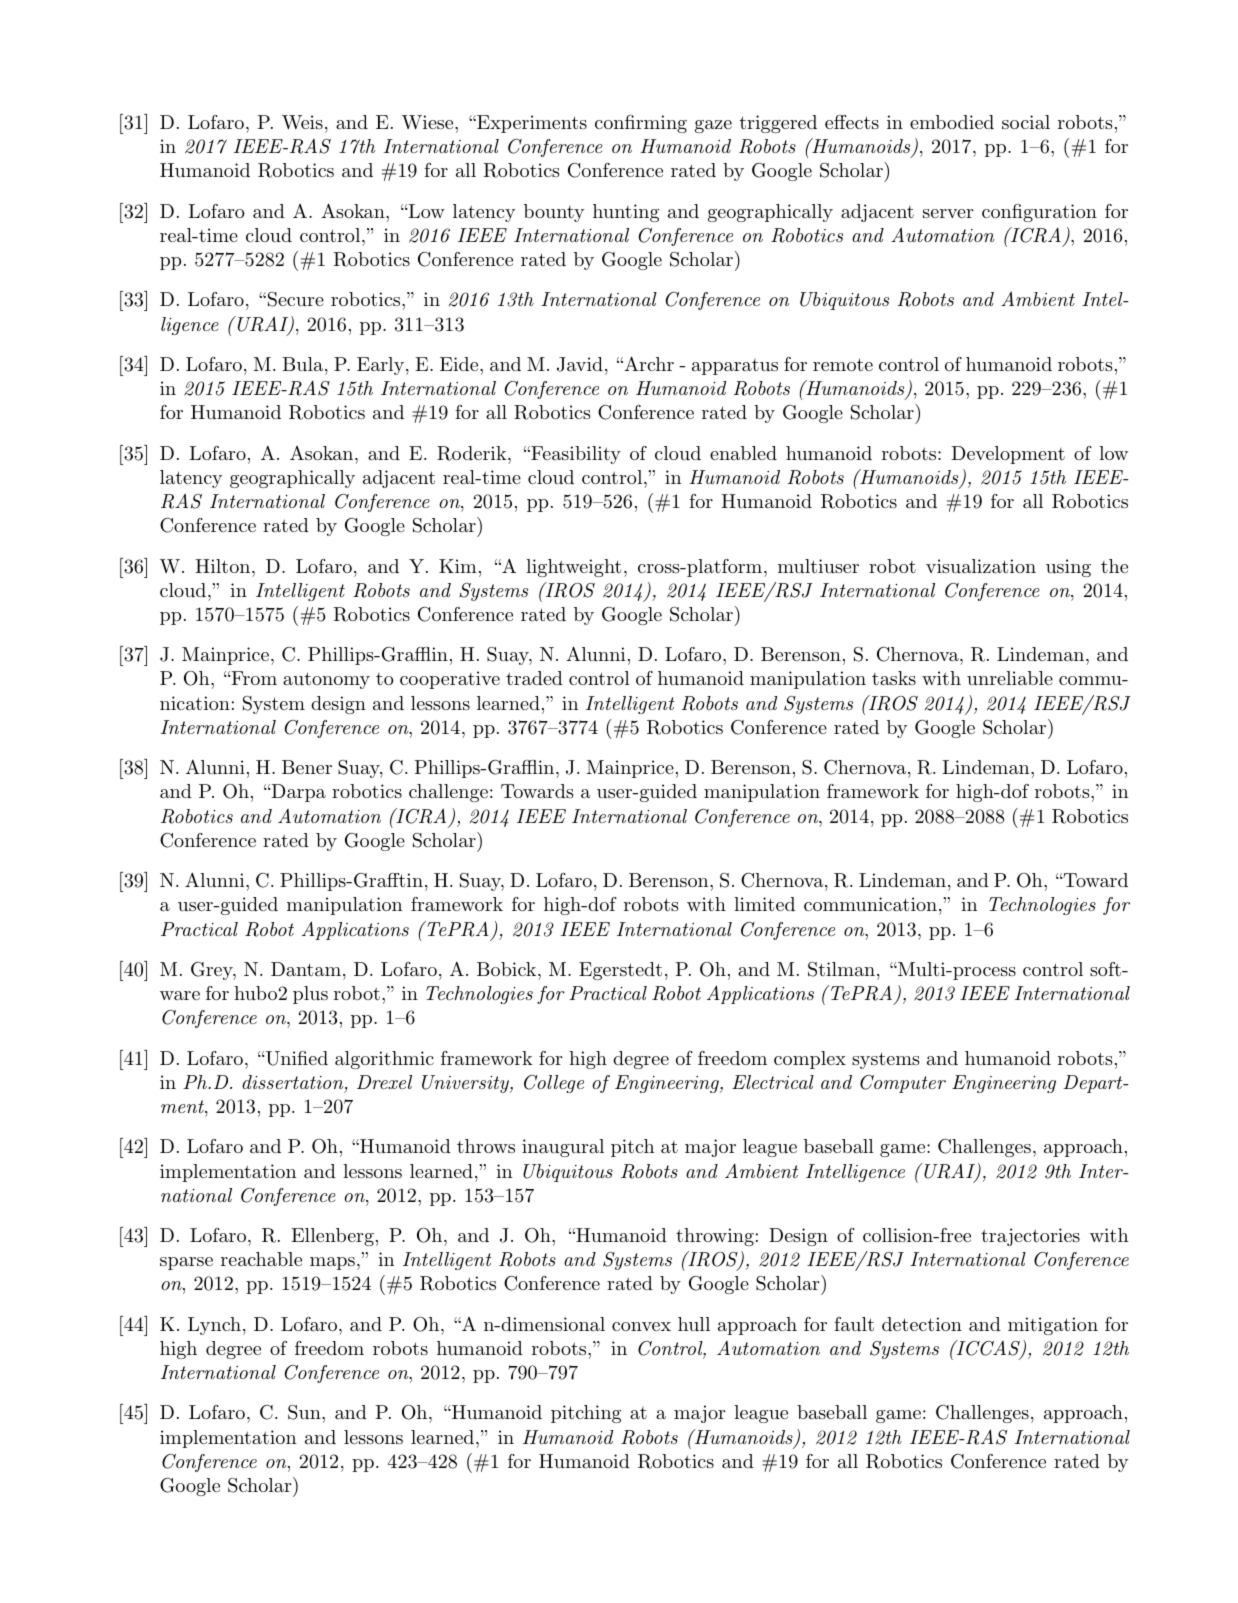  What do you see at coordinates (305, 1412) in the image?
I see `Sun` at bounding box center [305, 1412].
